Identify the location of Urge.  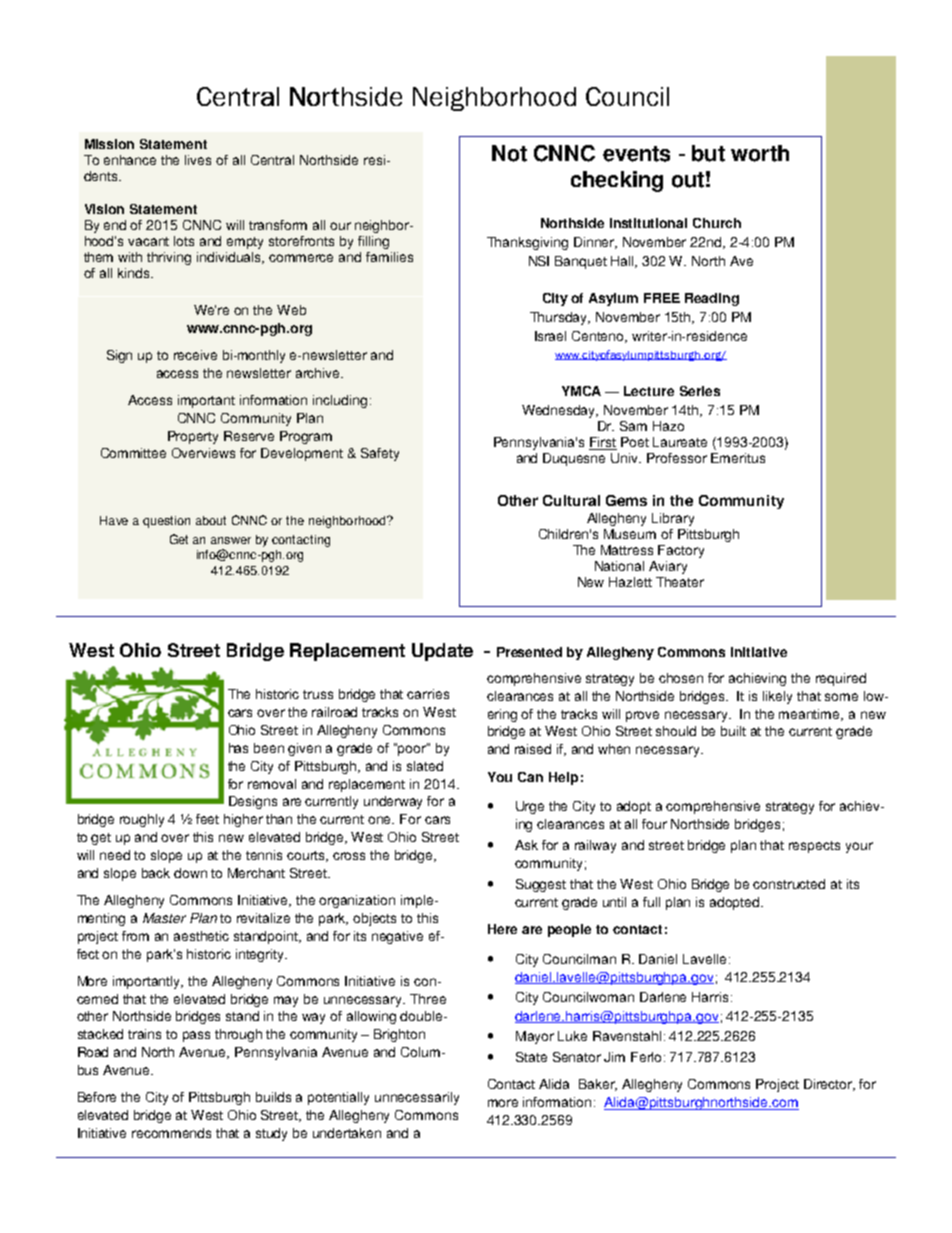
(530, 807).
